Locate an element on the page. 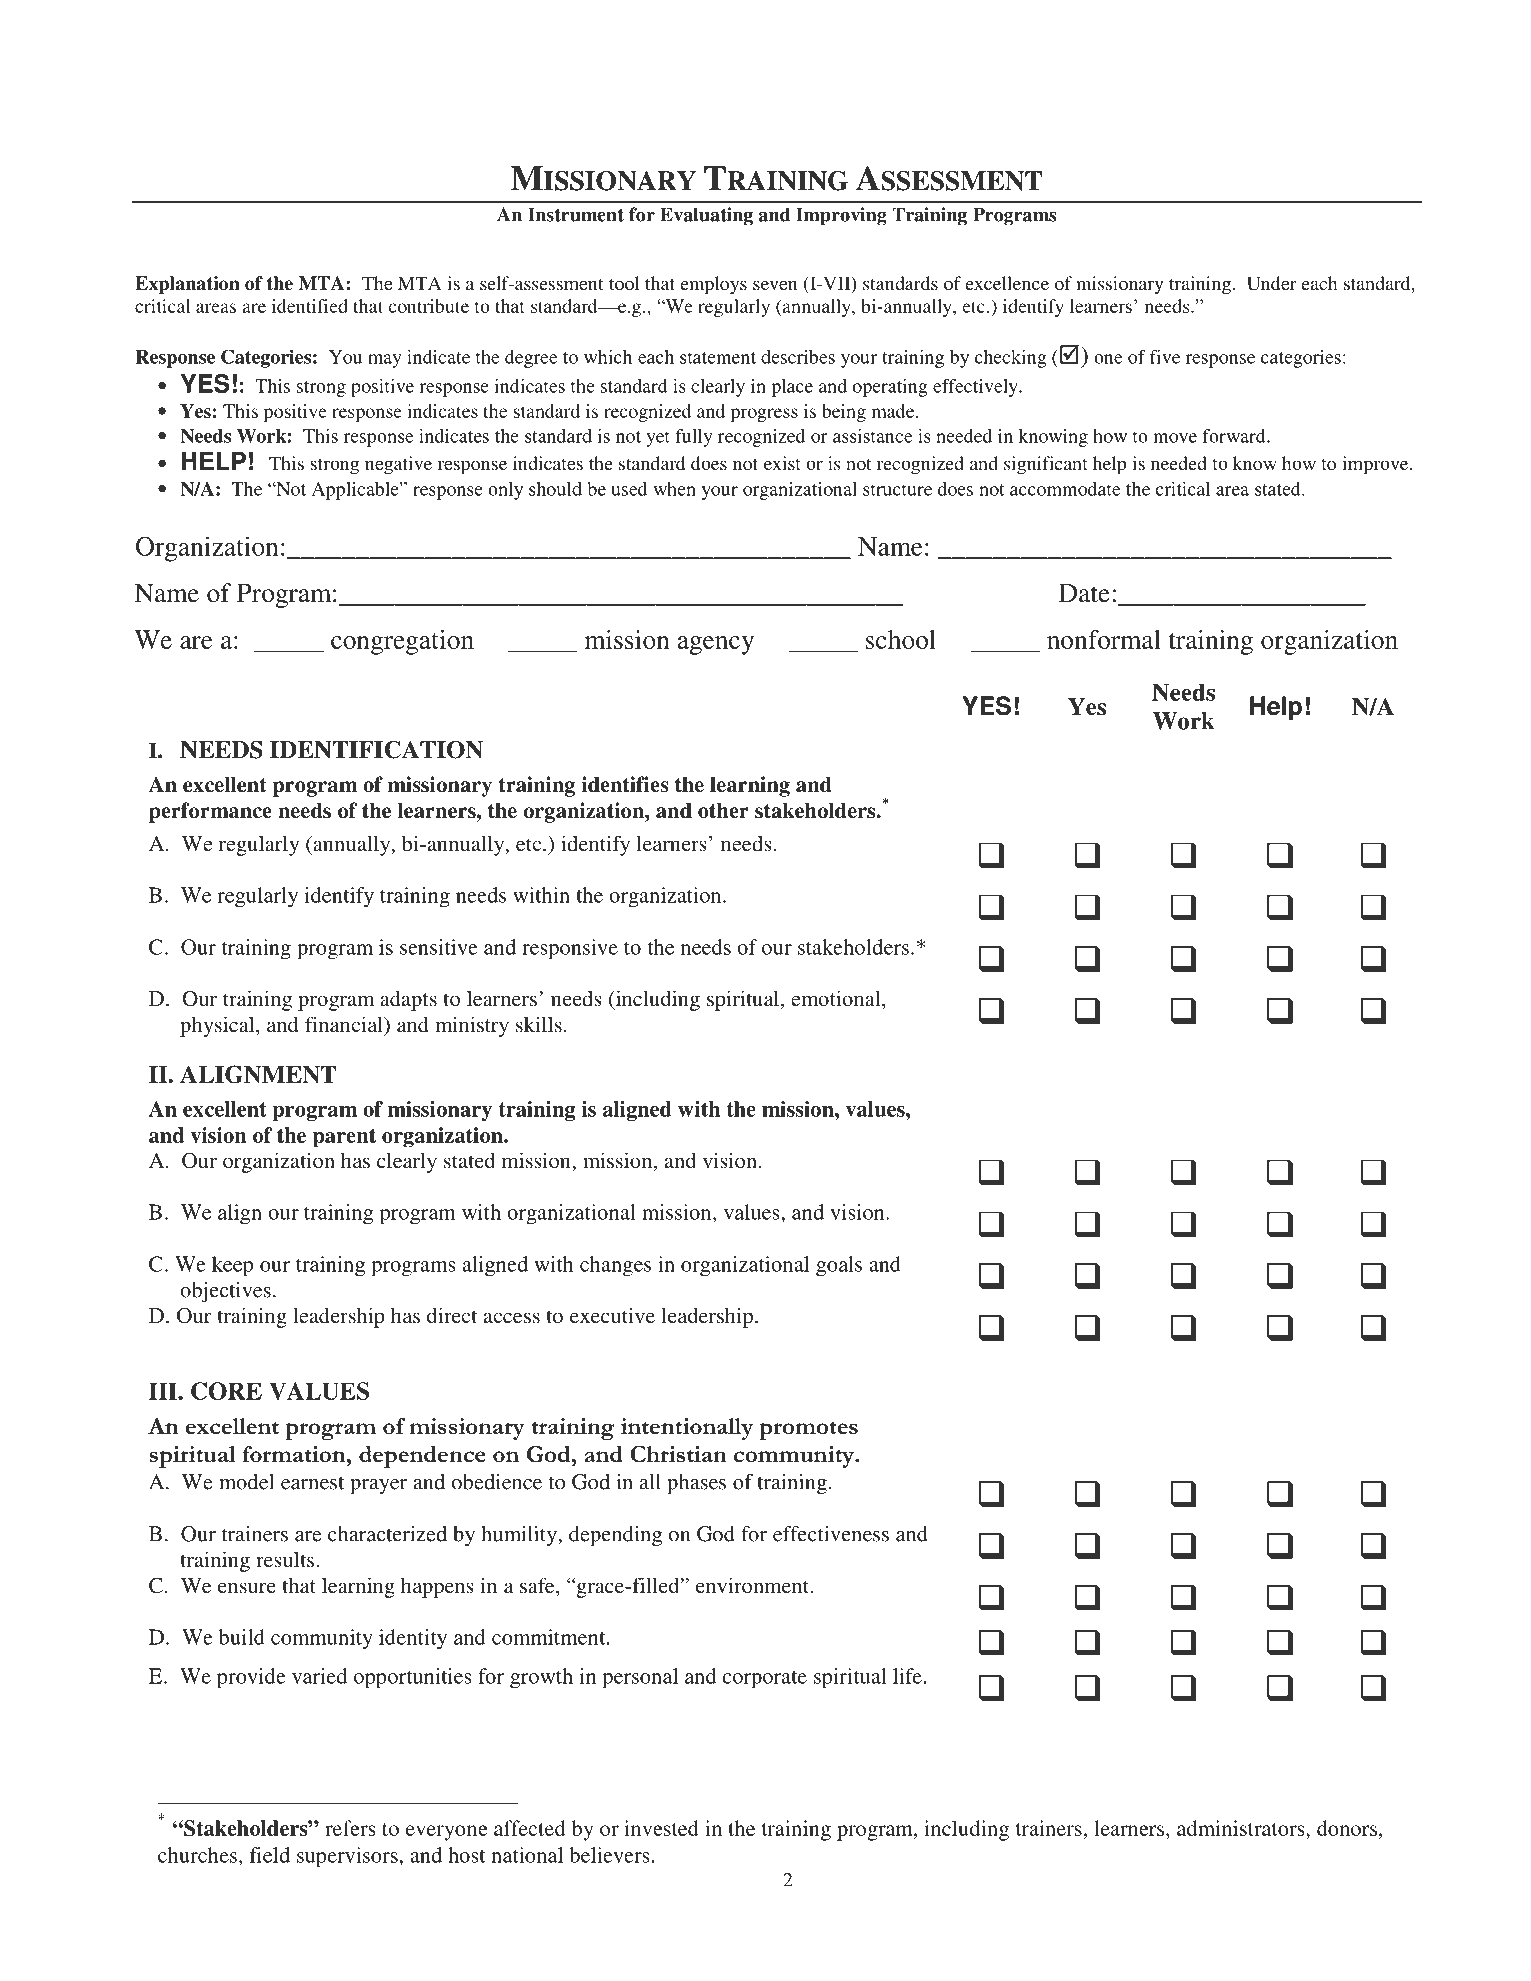 The width and height of the image is (1531, 1981). emotional is located at coordinates (837, 998).
